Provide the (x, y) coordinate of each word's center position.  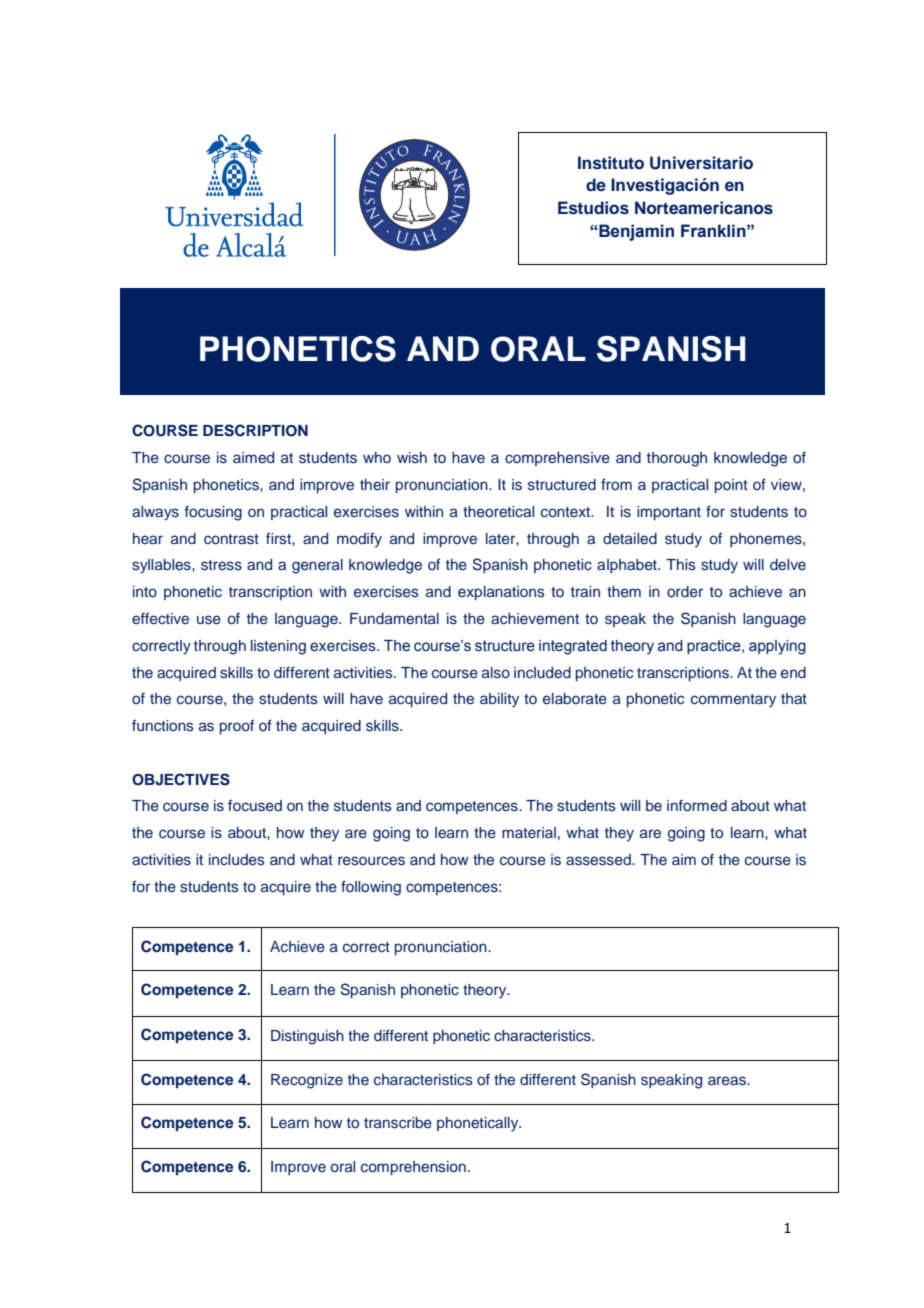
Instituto (611, 163)
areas (728, 1081)
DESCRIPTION (255, 430)
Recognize (307, 1081)
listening (278, 647)
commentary (733, 701)
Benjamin (636, 232)
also (496, 673)
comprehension (413, 1168)
